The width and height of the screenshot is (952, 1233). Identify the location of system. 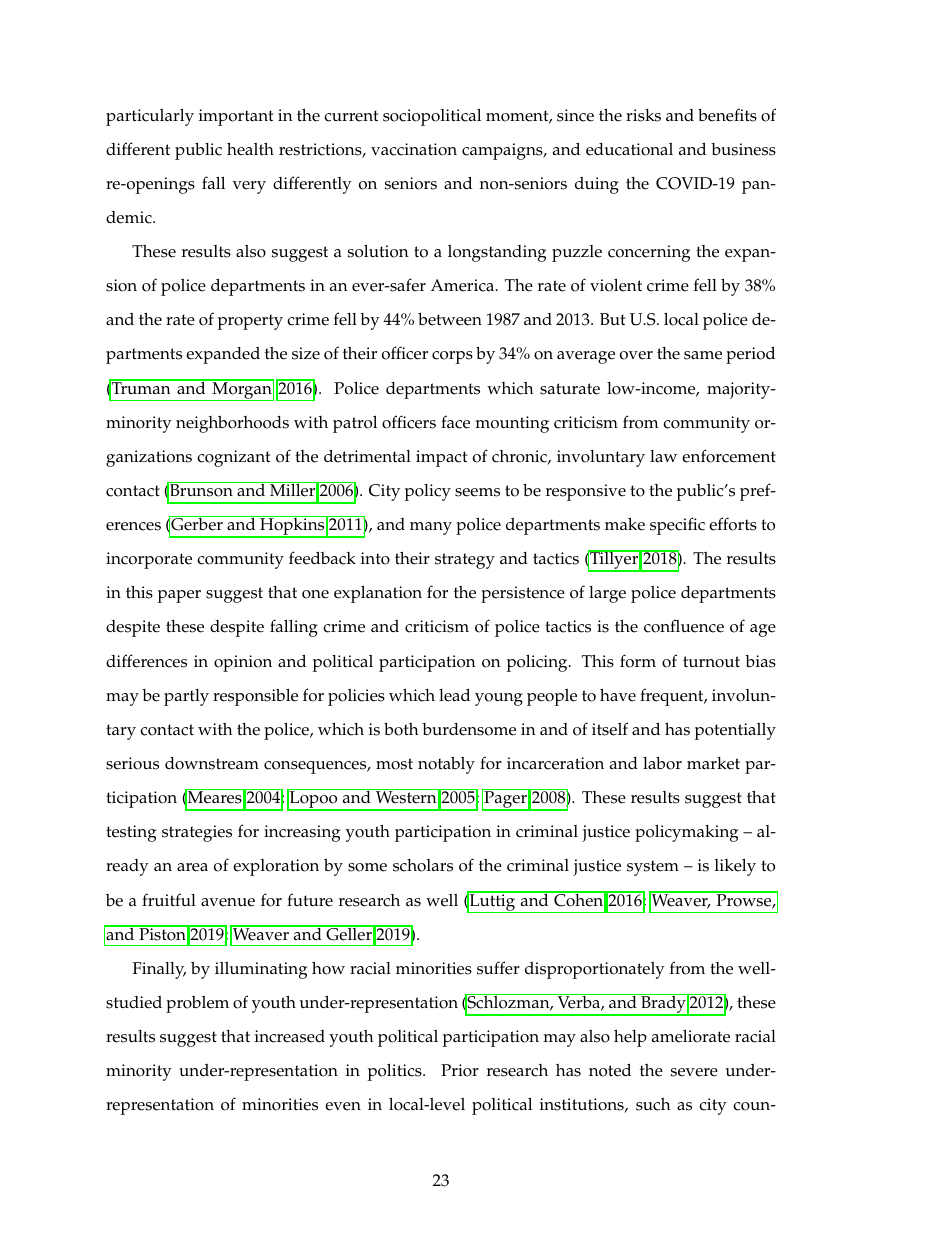
(653, 868).
